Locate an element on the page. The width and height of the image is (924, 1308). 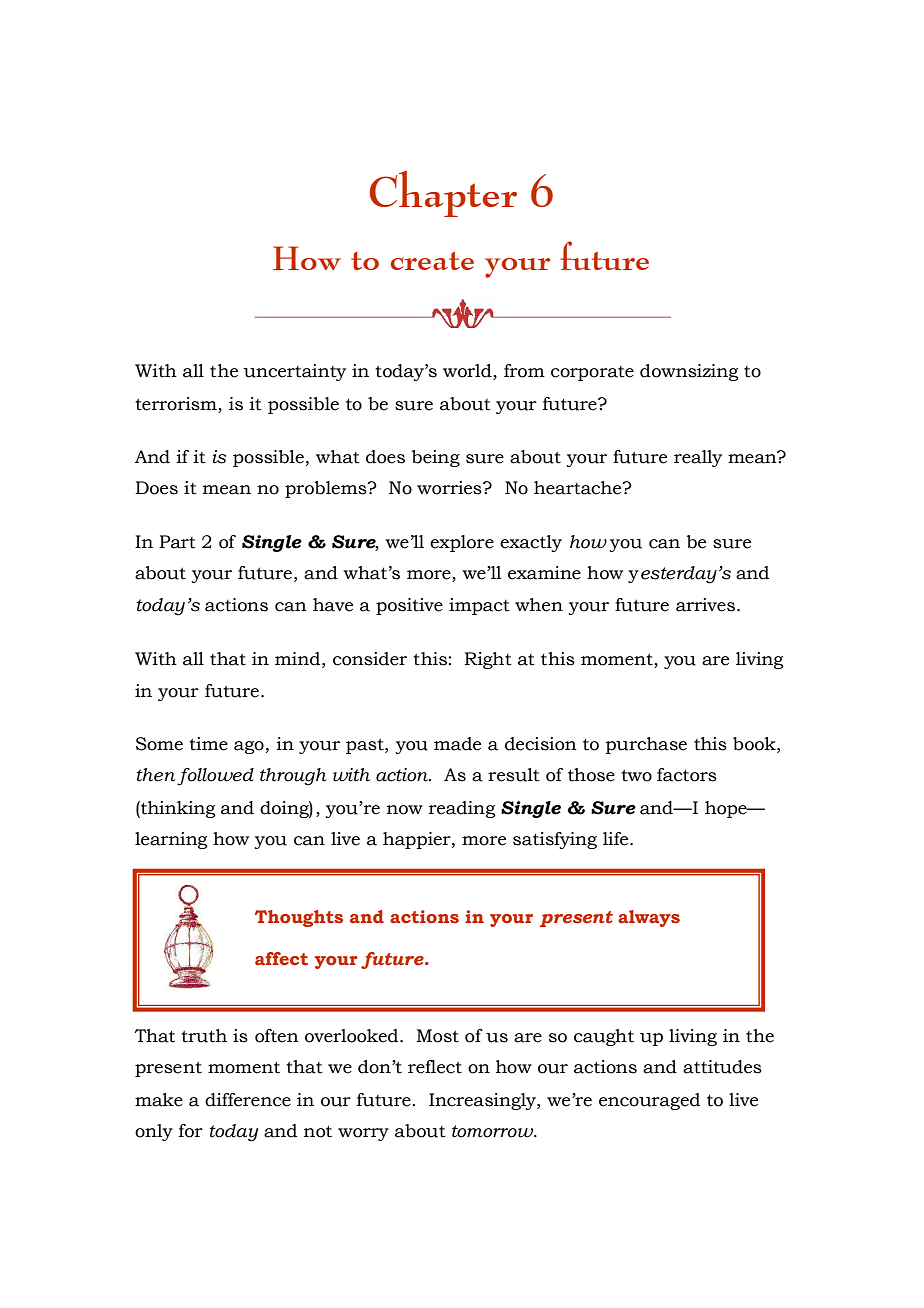
difference is located at coordinates (248, 1100).
